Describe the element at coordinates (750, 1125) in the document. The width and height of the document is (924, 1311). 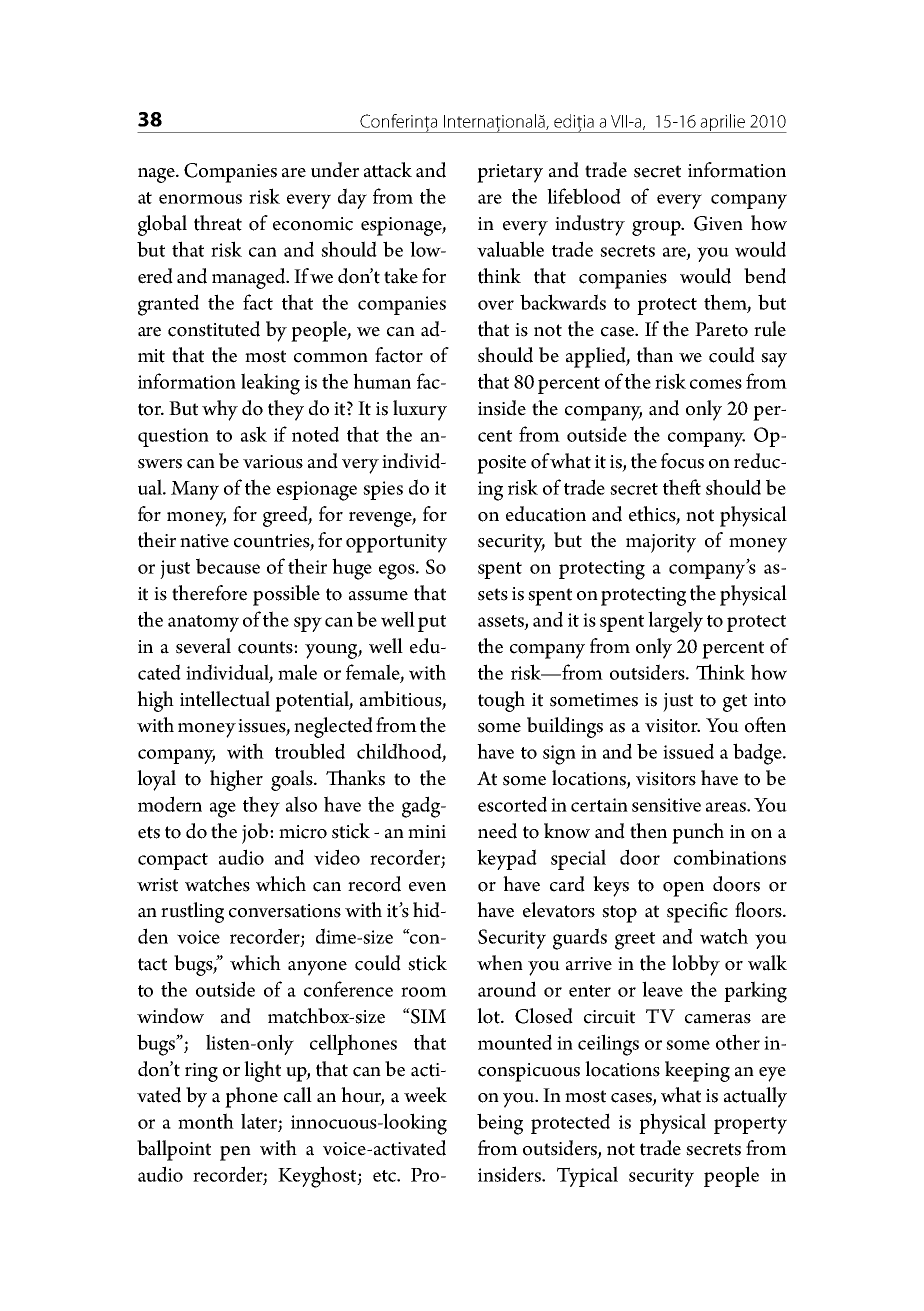
I see `property` at that location.
